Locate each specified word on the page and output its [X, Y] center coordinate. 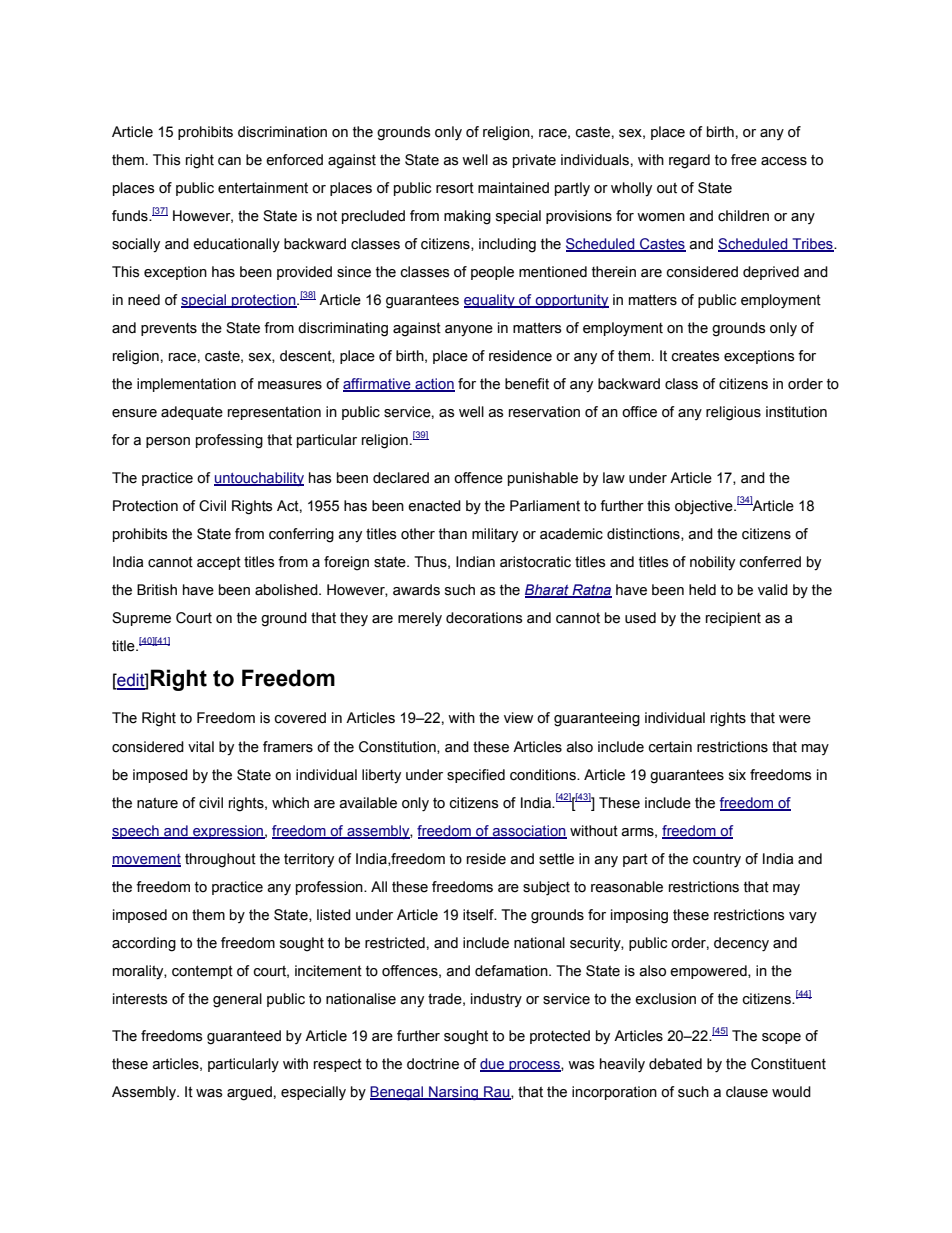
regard [689, 161]
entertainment [263, 188]
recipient [733, 619]
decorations [484, 618]
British [157, 590]
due [493, 1065]
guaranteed [244, 1037]
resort [455, 188]
